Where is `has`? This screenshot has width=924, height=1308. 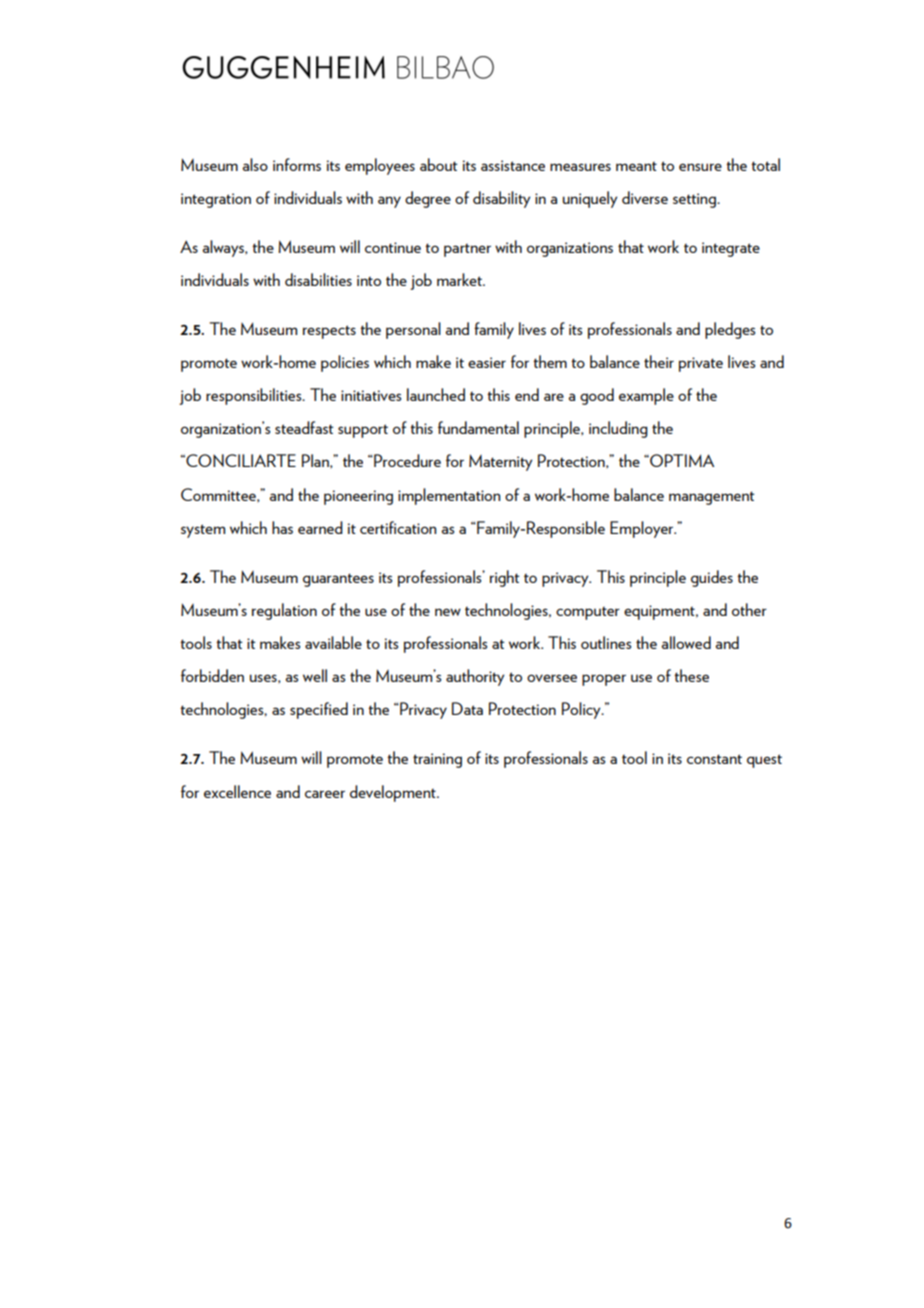
has is located at coordinates (282, 527).
